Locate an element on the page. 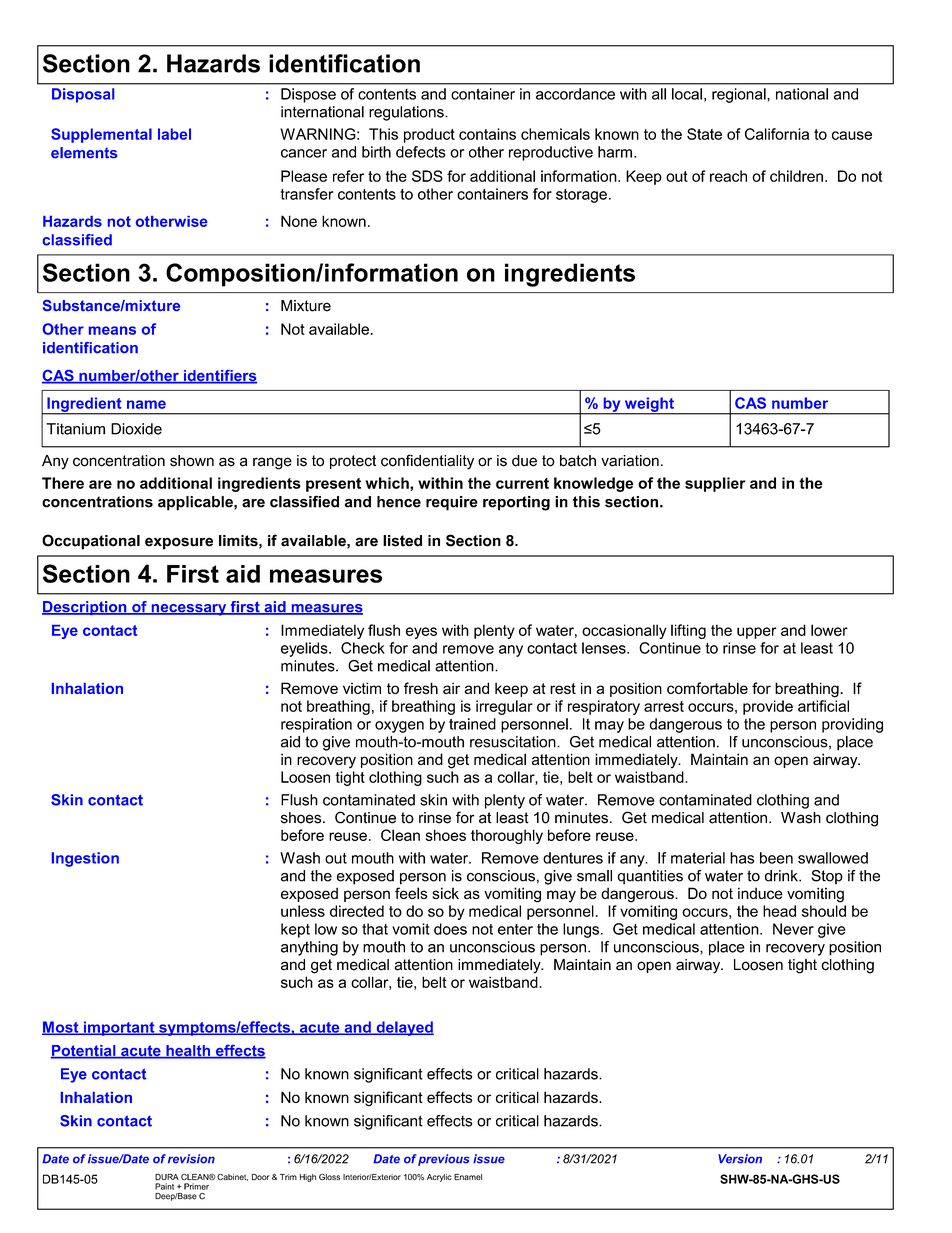 This image has height=1233, width=952. California is located at coordinates (777, 134).
